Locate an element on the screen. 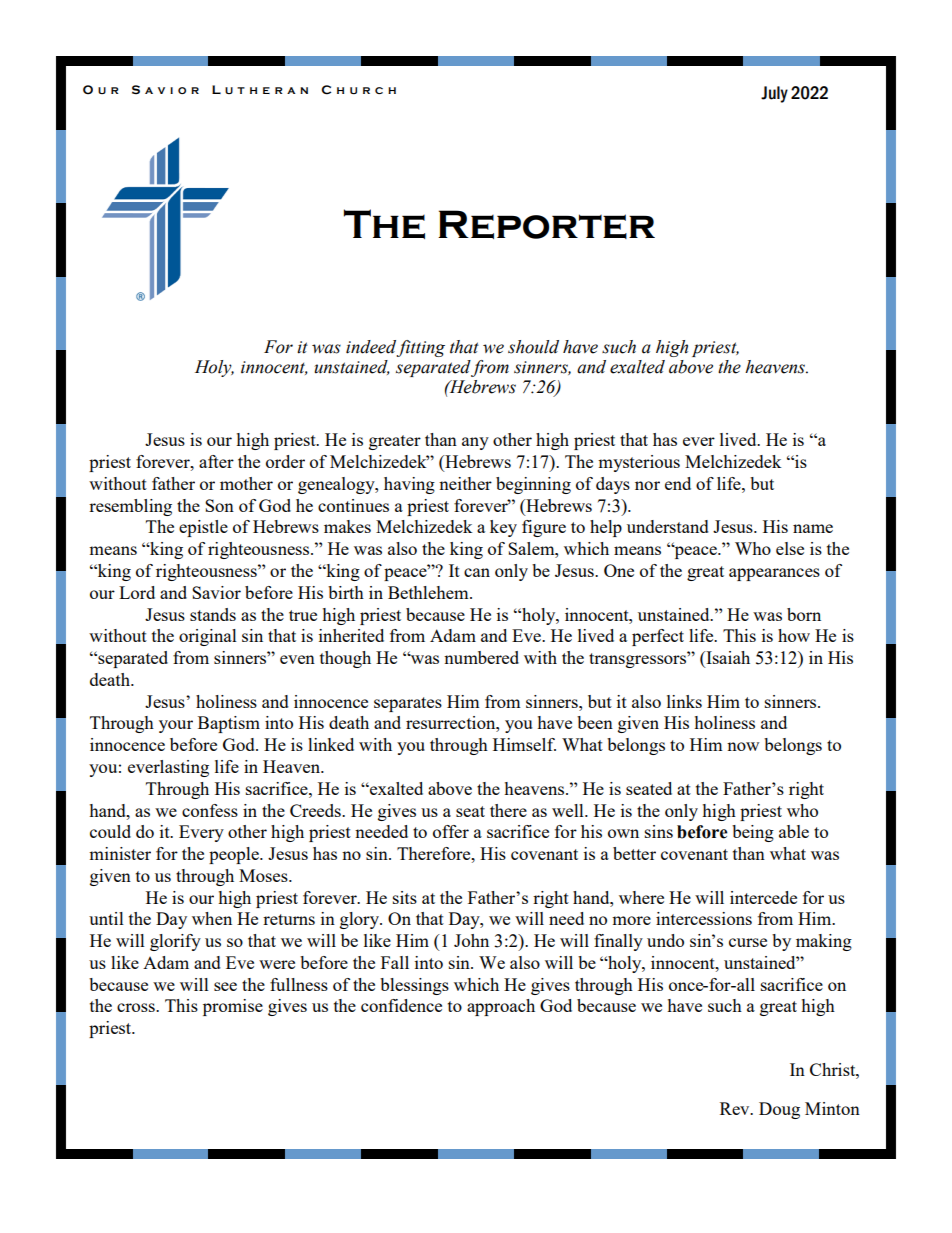 The height and width of the screenshot is (1233, 952). end is located at coordinates (678, 483).
